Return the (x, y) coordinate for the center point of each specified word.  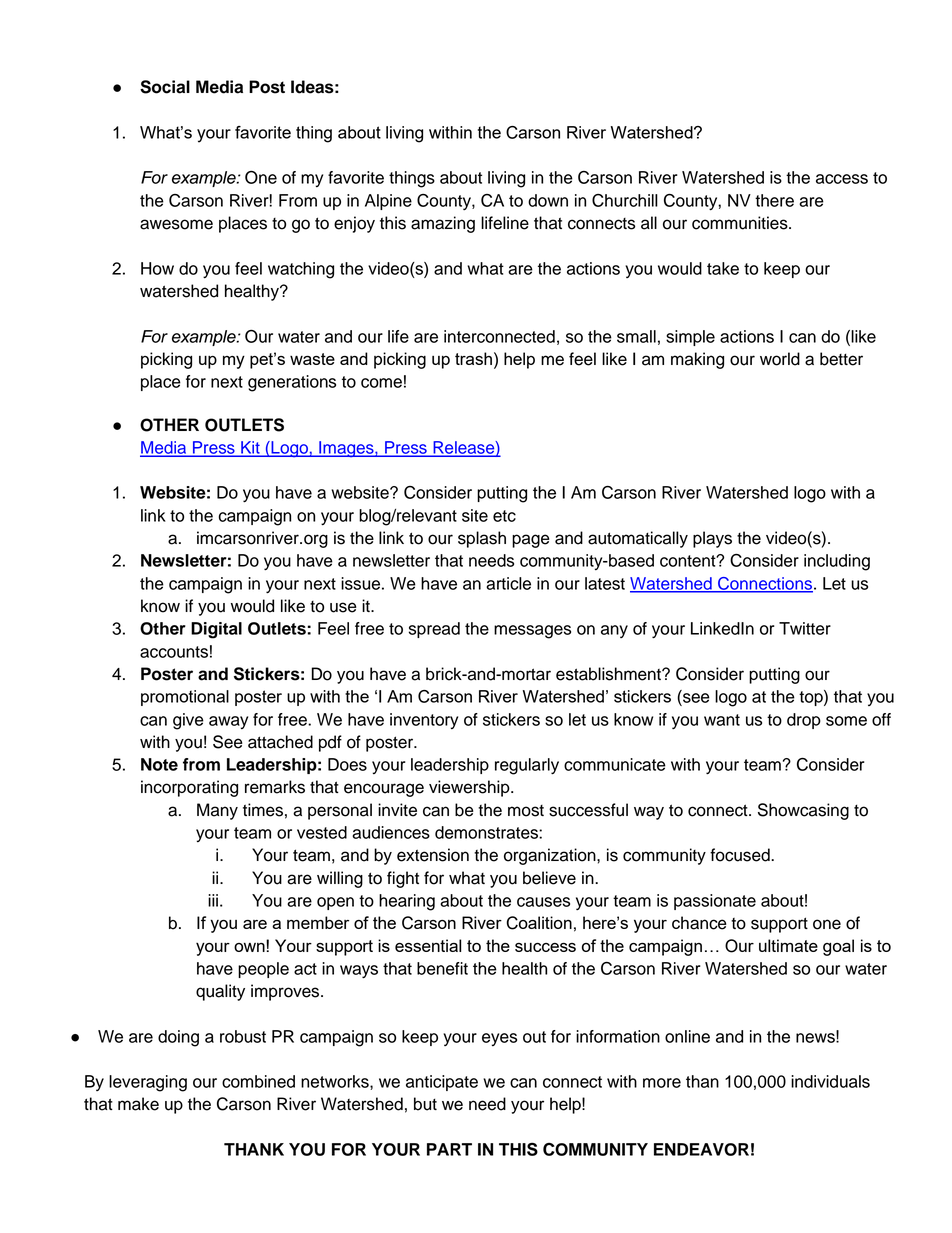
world (780, 359)
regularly (527, 766)
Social (165, 87)
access (842, 179)
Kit (250, 448)
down (548, 200)
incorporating (189, 788)
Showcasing (803, 811)
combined (258, 1081)
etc (504, 516)
